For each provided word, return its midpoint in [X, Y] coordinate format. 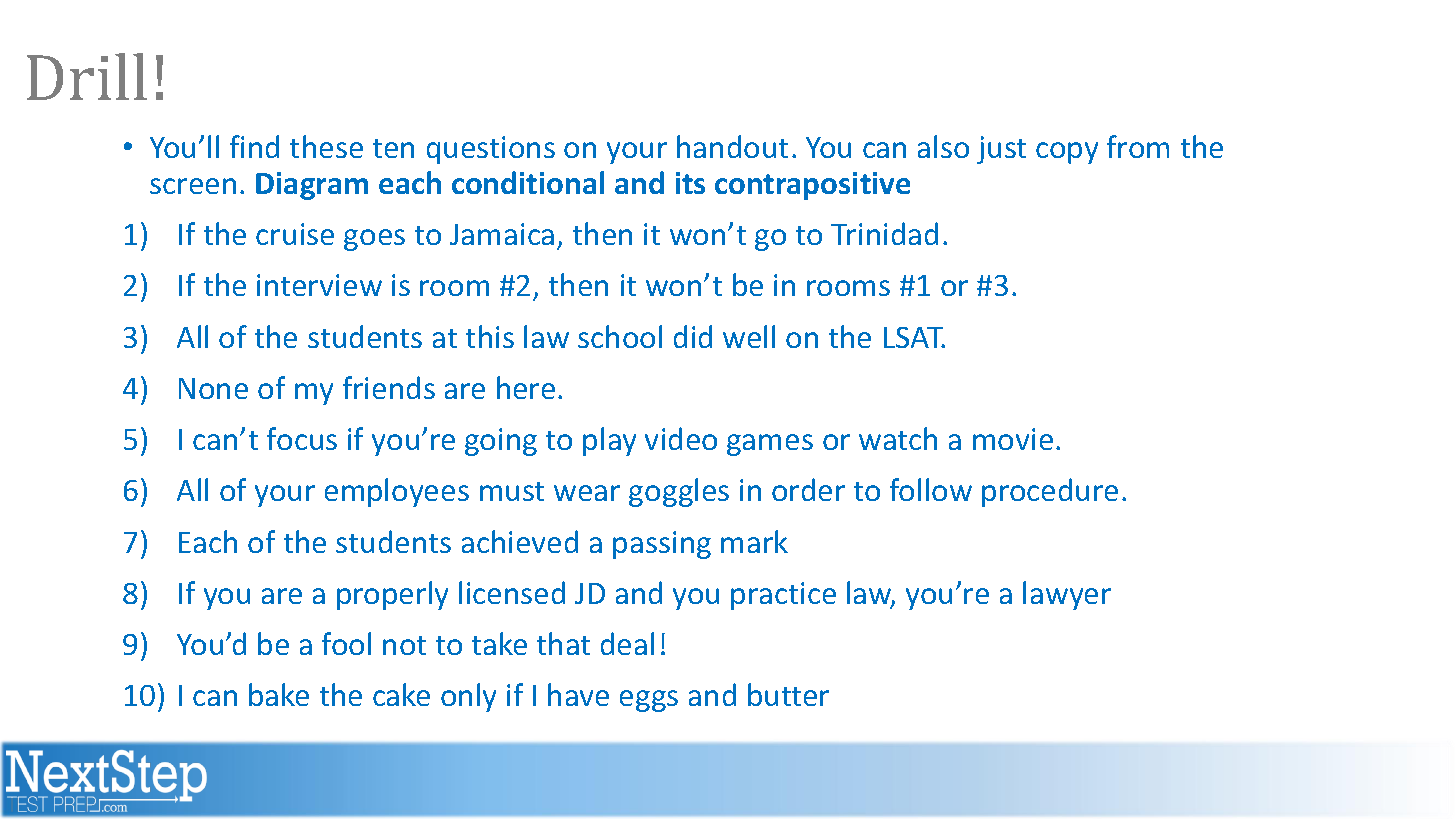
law [546, 336]
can [215, 698]
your [285, 496]
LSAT [914, 337]
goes [374, 240]
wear [587, 493]
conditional [528, 182]
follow [931, 489]
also [943, 146]
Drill [87, 76]
